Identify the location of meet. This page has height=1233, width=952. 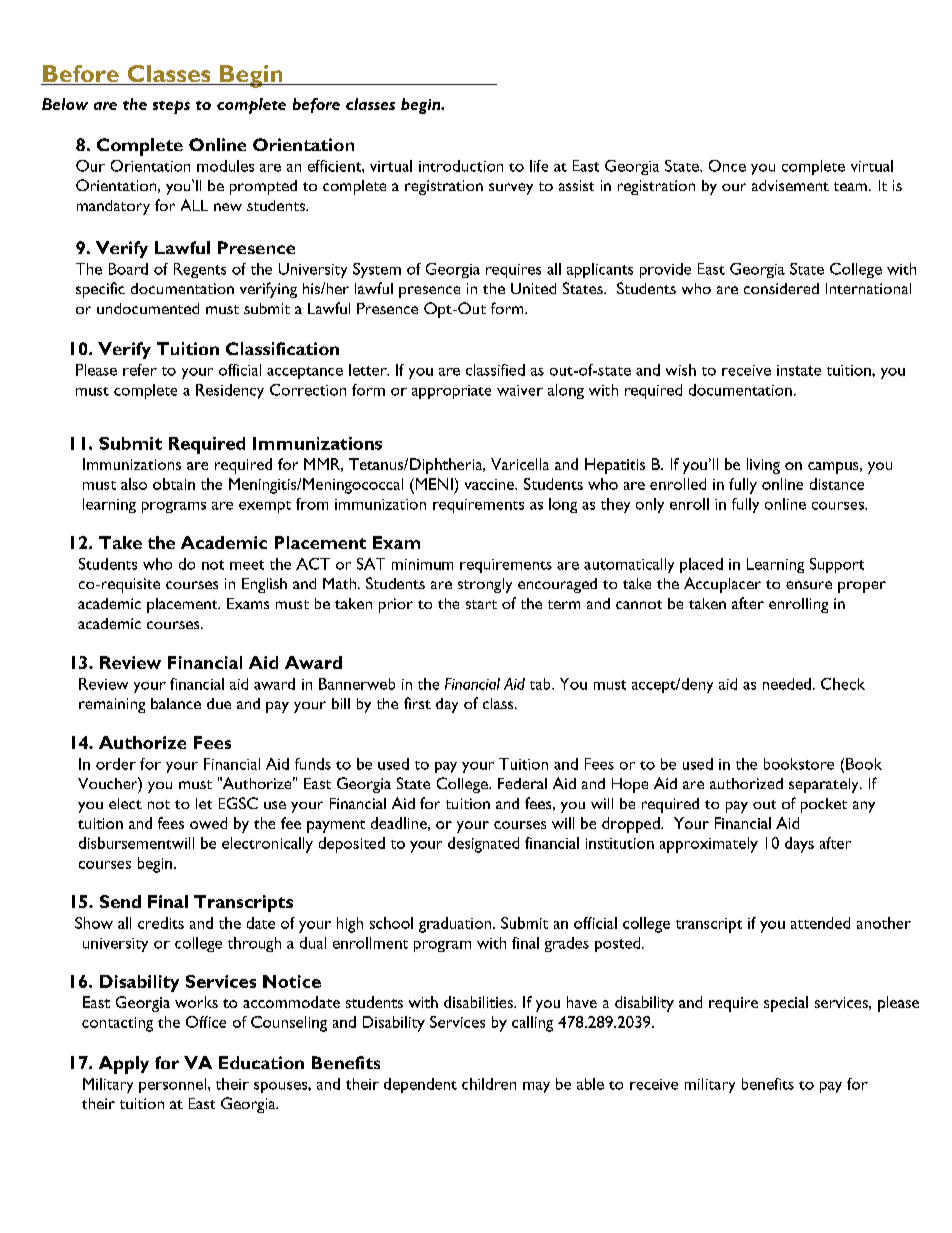
(247, 565).
